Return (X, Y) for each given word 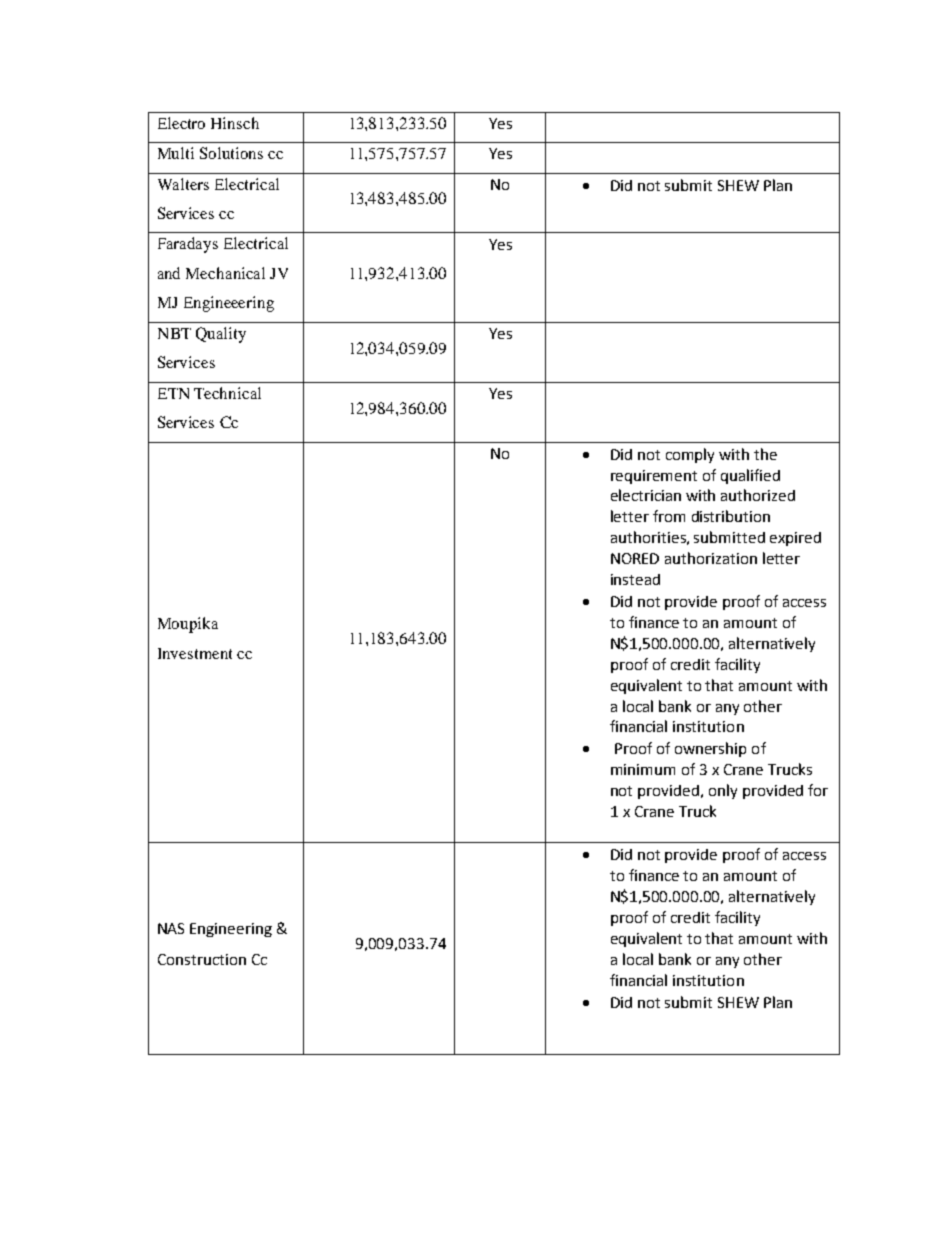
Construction (202, 959)
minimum (643, 769)
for (818, 790)
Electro (181, 123)
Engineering (231, 930)
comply (690, 455)
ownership (710, 749)
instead (635, 579)
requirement (654, 477)
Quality (221, 335)
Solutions (231, 153)
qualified (750, 476)
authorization (711, 558)
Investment (195, 653)
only (723, 791)
